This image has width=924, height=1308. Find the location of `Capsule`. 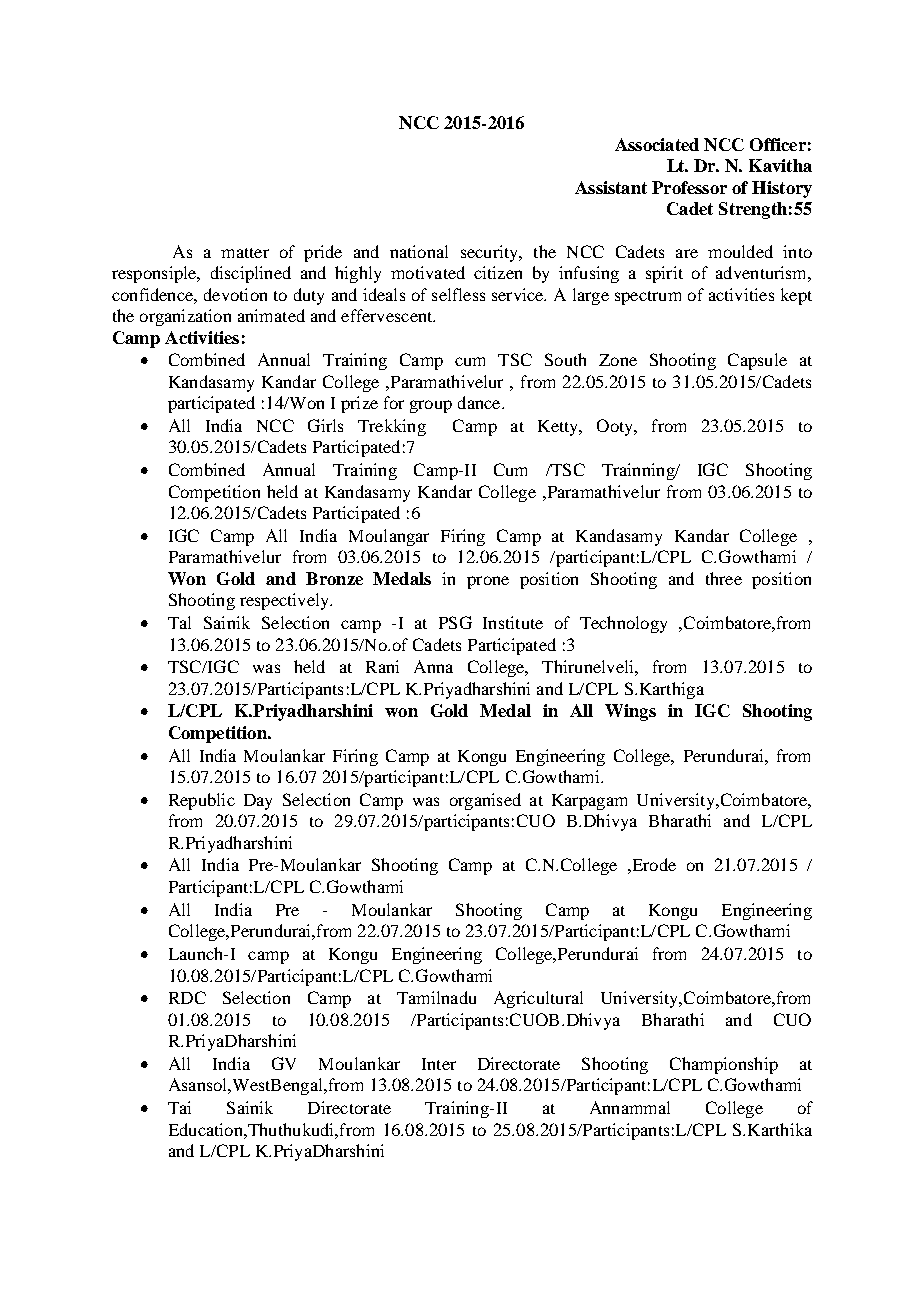

Capsule is located at coordinates (757, 361).
